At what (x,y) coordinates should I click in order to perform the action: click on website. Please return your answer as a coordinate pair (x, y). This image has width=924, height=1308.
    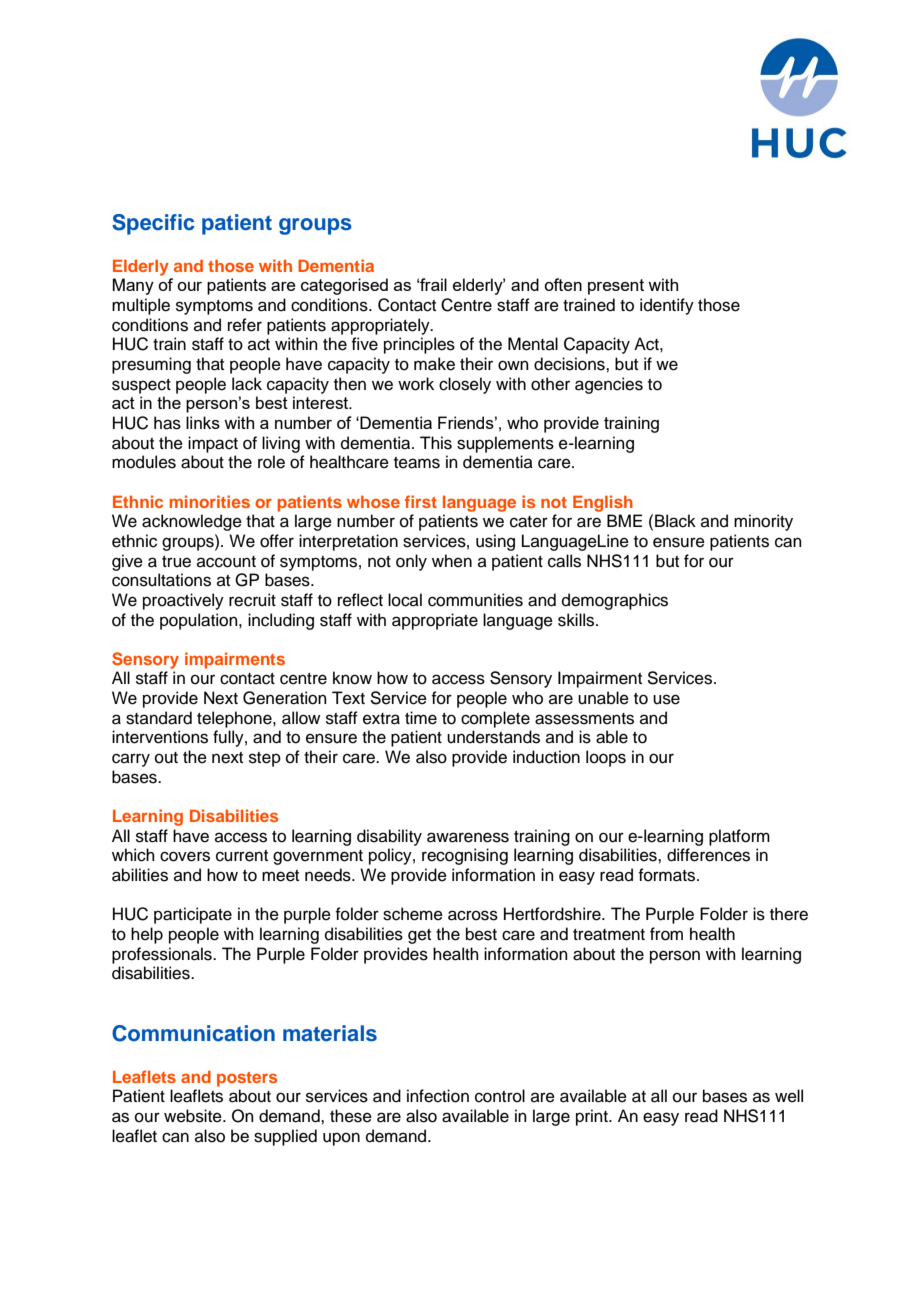
    Looking at the image, I should click on (194, 1116).
